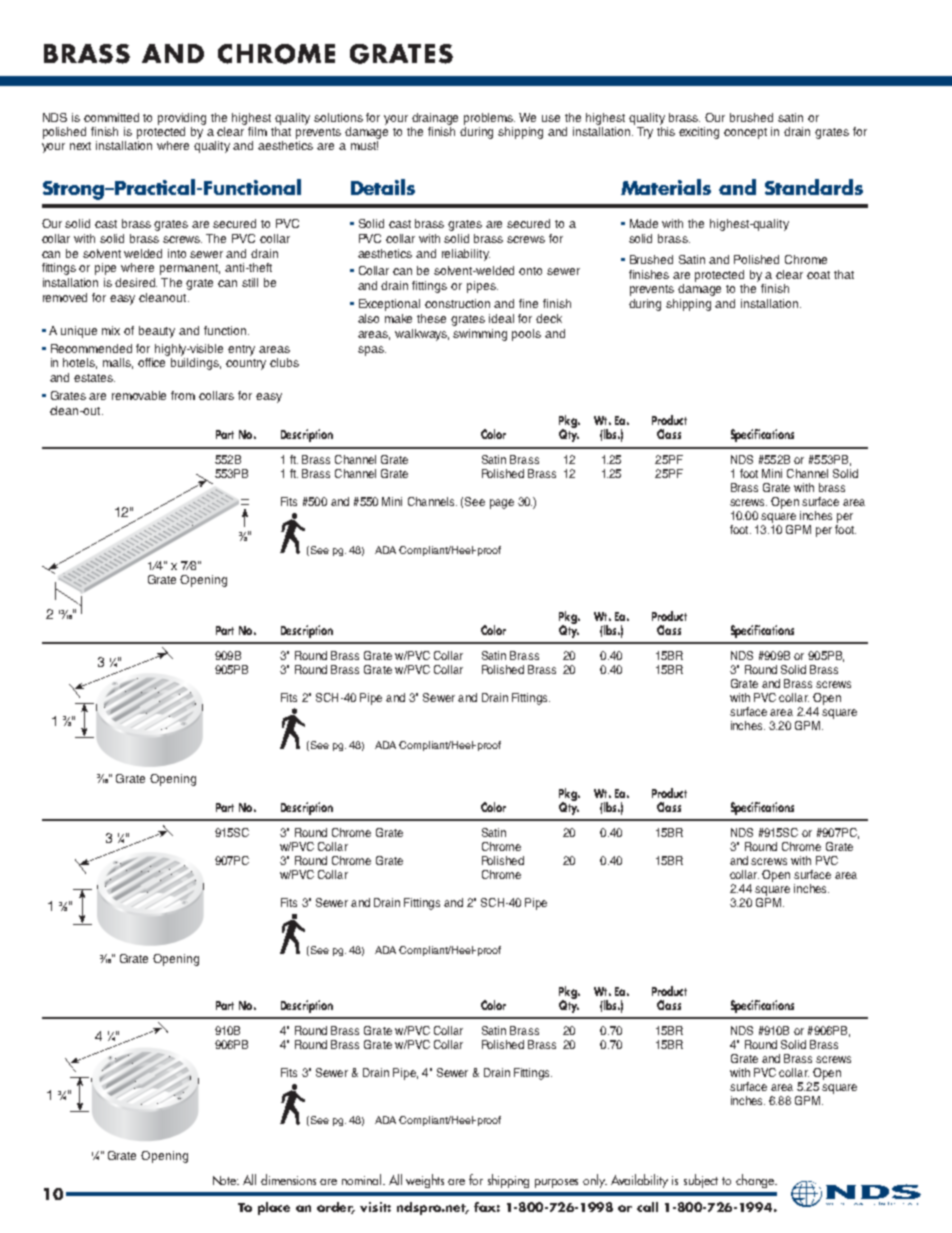  Describe the element at coordinates (818, 275) in the page. I see `coat` at that location.
